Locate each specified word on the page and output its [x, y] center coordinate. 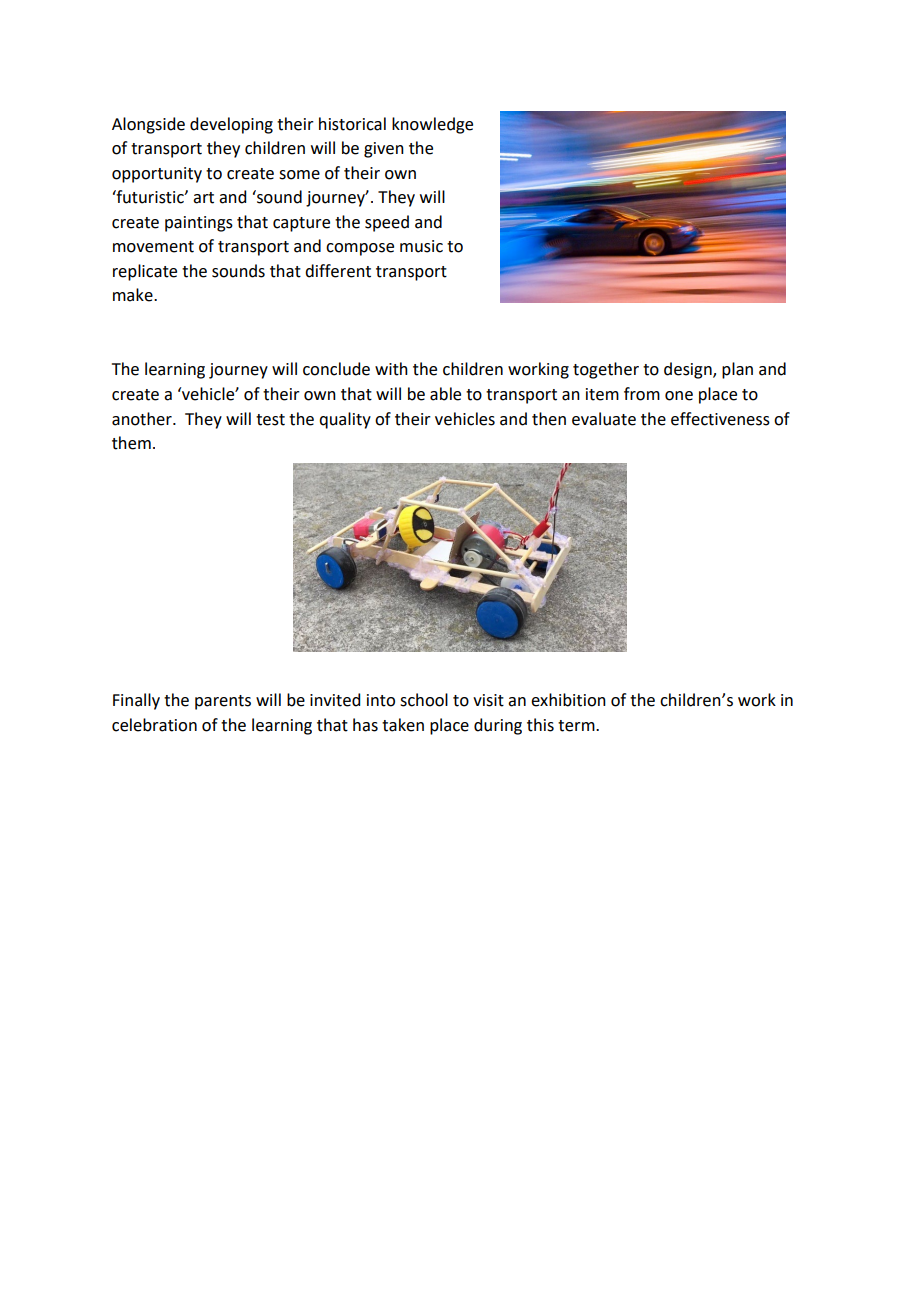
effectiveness [720, 419]
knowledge [432, 125]
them [131, 443]
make [134, 295]
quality [345, 420]
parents [223, 702]
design [689, 370]
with [391, 369]
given [384, 150]
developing [231, 125]
